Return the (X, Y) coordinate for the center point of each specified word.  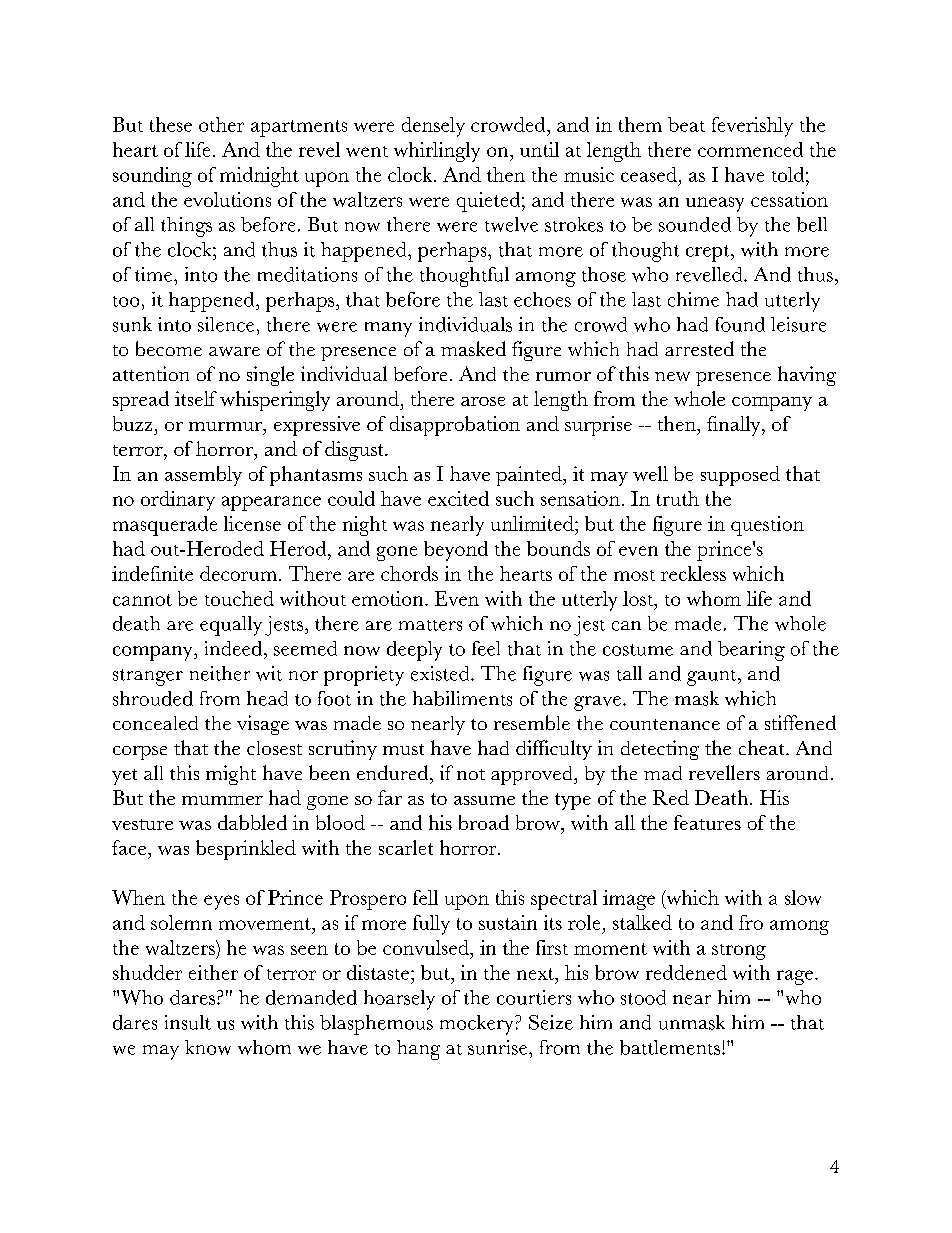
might (231, 775)
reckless (693, 573)
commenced (750, 149)
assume (484, 800)
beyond (456, 551)
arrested (699, 348)
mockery (478, 1025)
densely (433, 127)
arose (483, 401)
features (707, 822)
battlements (670, 1047)
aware (234, 351)
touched (239, 598)
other (221, 124)
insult (188, 1022)
